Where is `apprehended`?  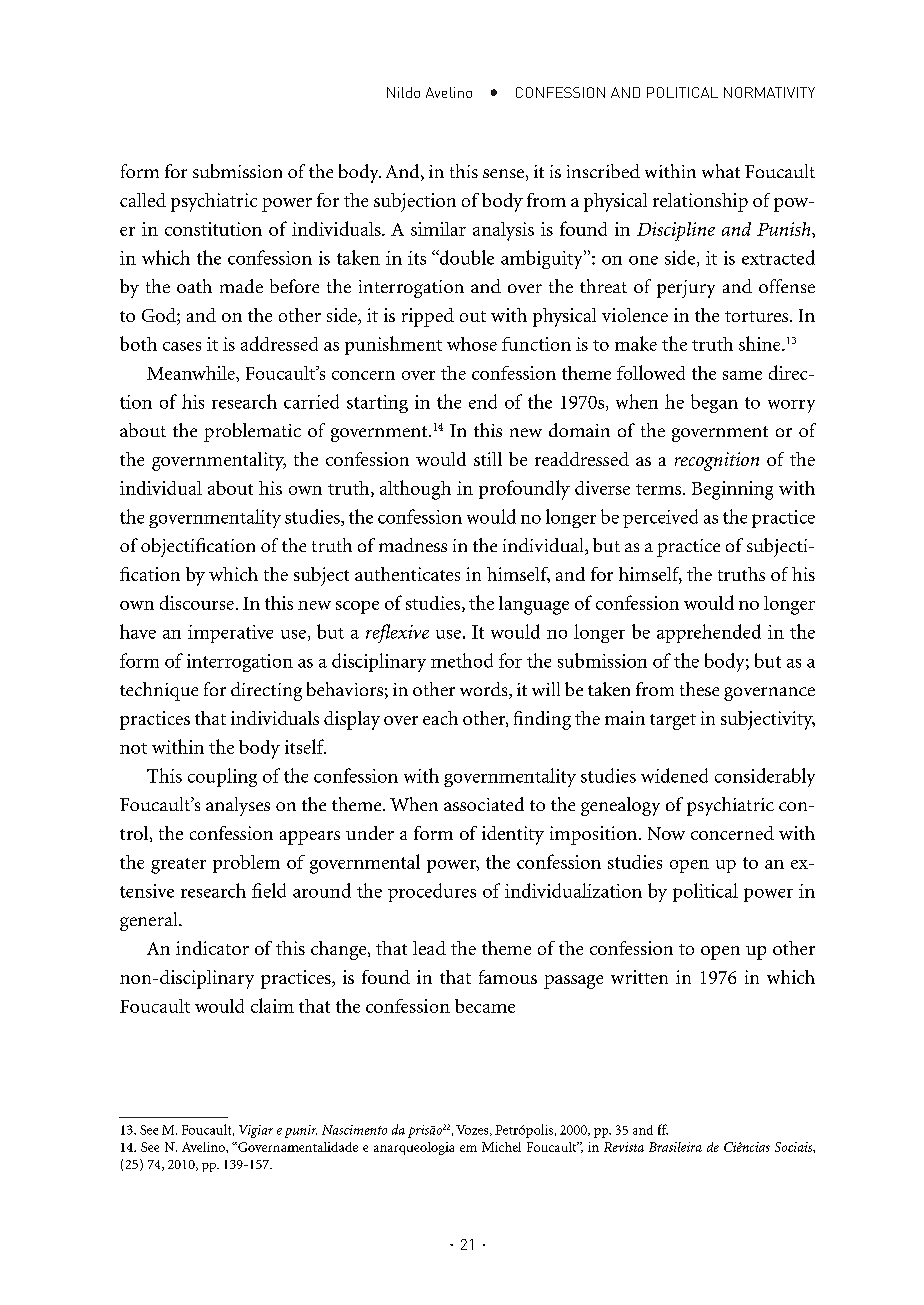
apprehended is located at coordinates (709, 633).
